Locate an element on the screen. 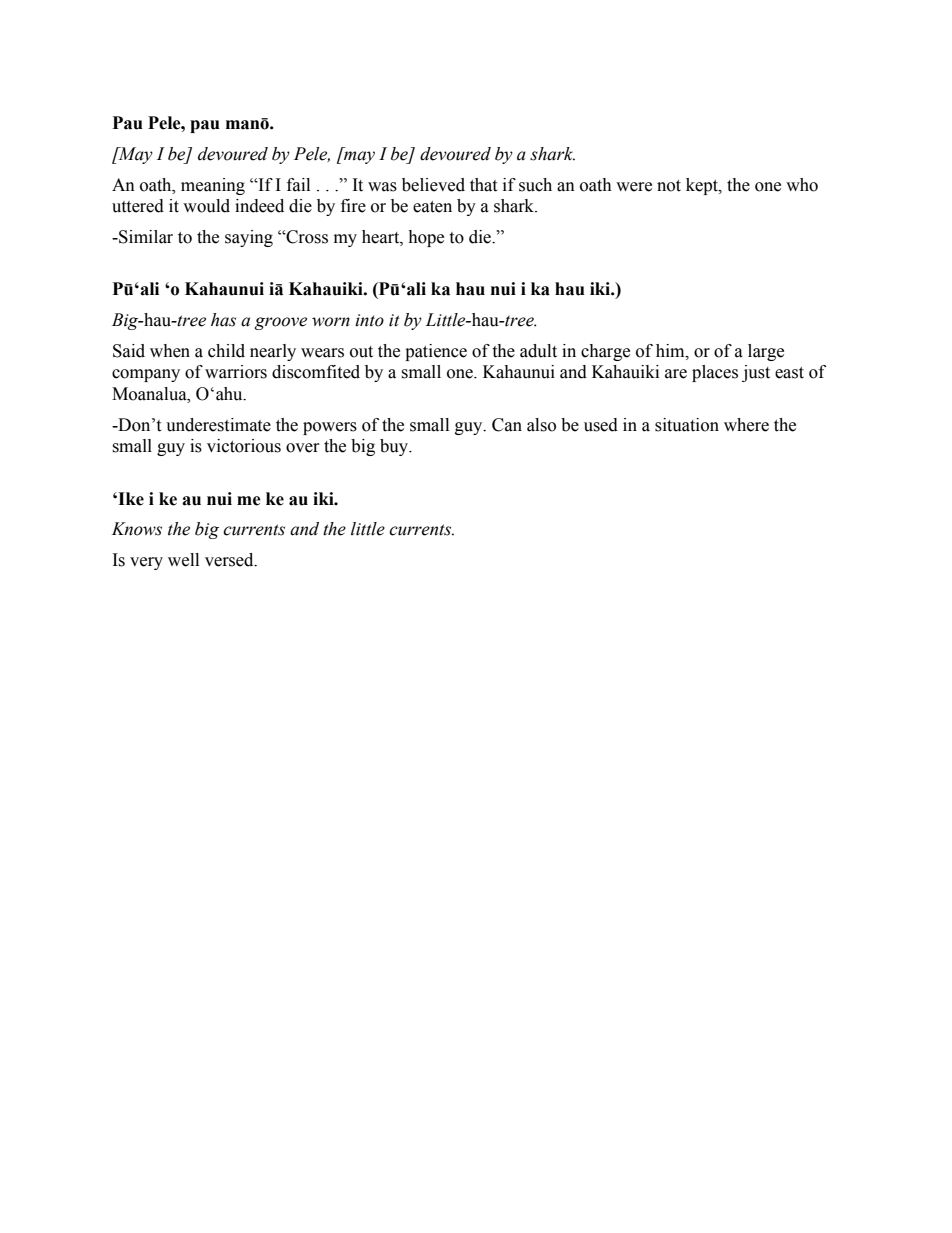 Image resolution: width=952 pixels, height=1233 pixels. Can is located at coordinates (507, 425).
